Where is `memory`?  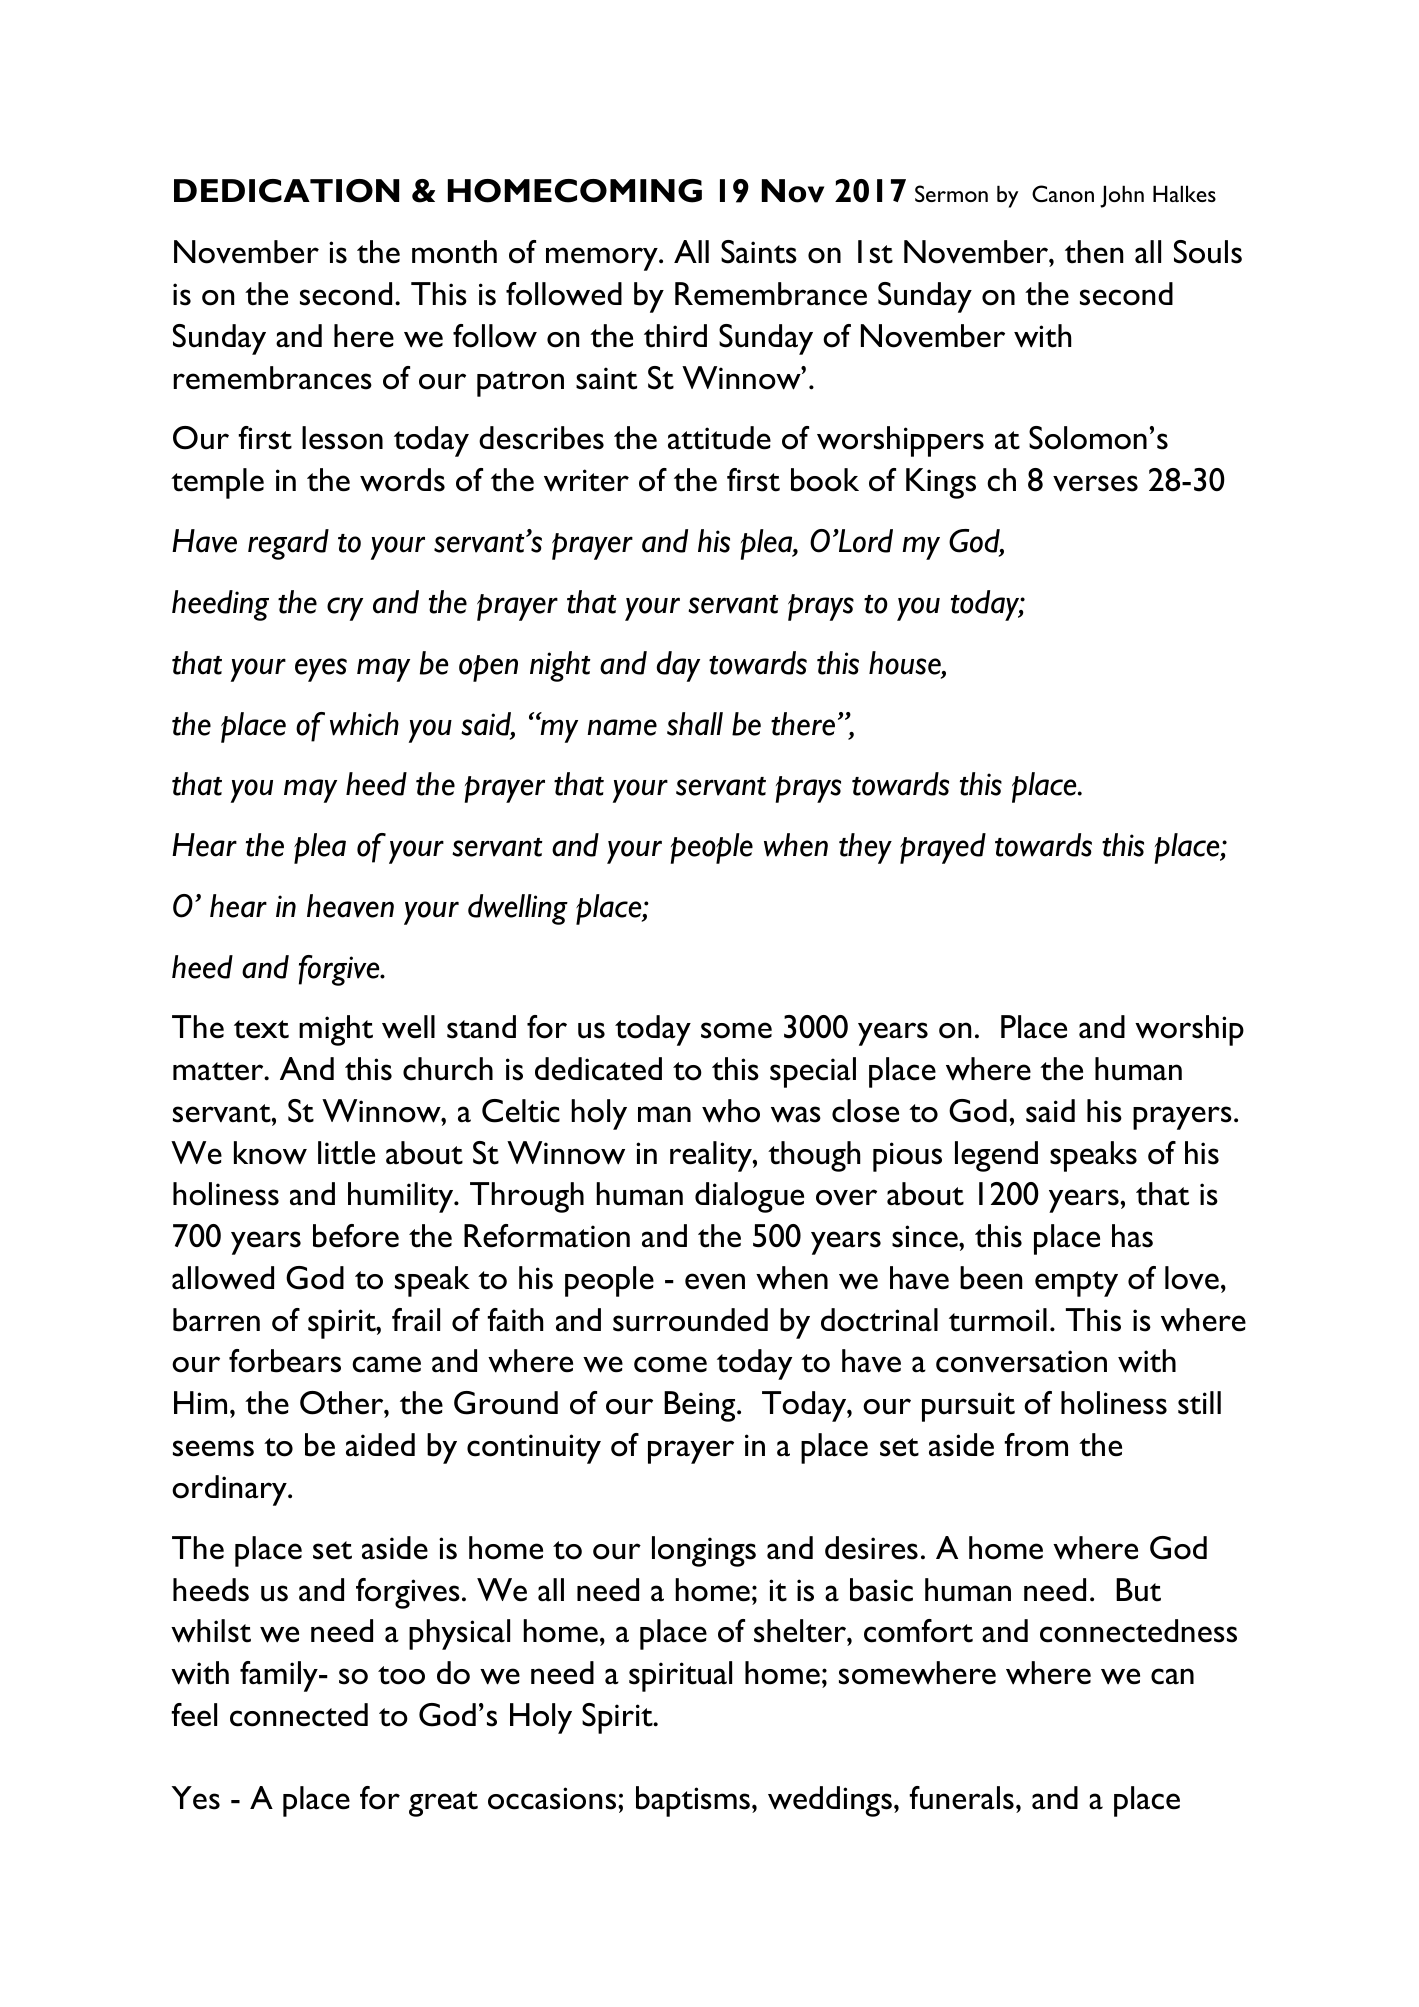 memory is located at coordinates (603, 259).
